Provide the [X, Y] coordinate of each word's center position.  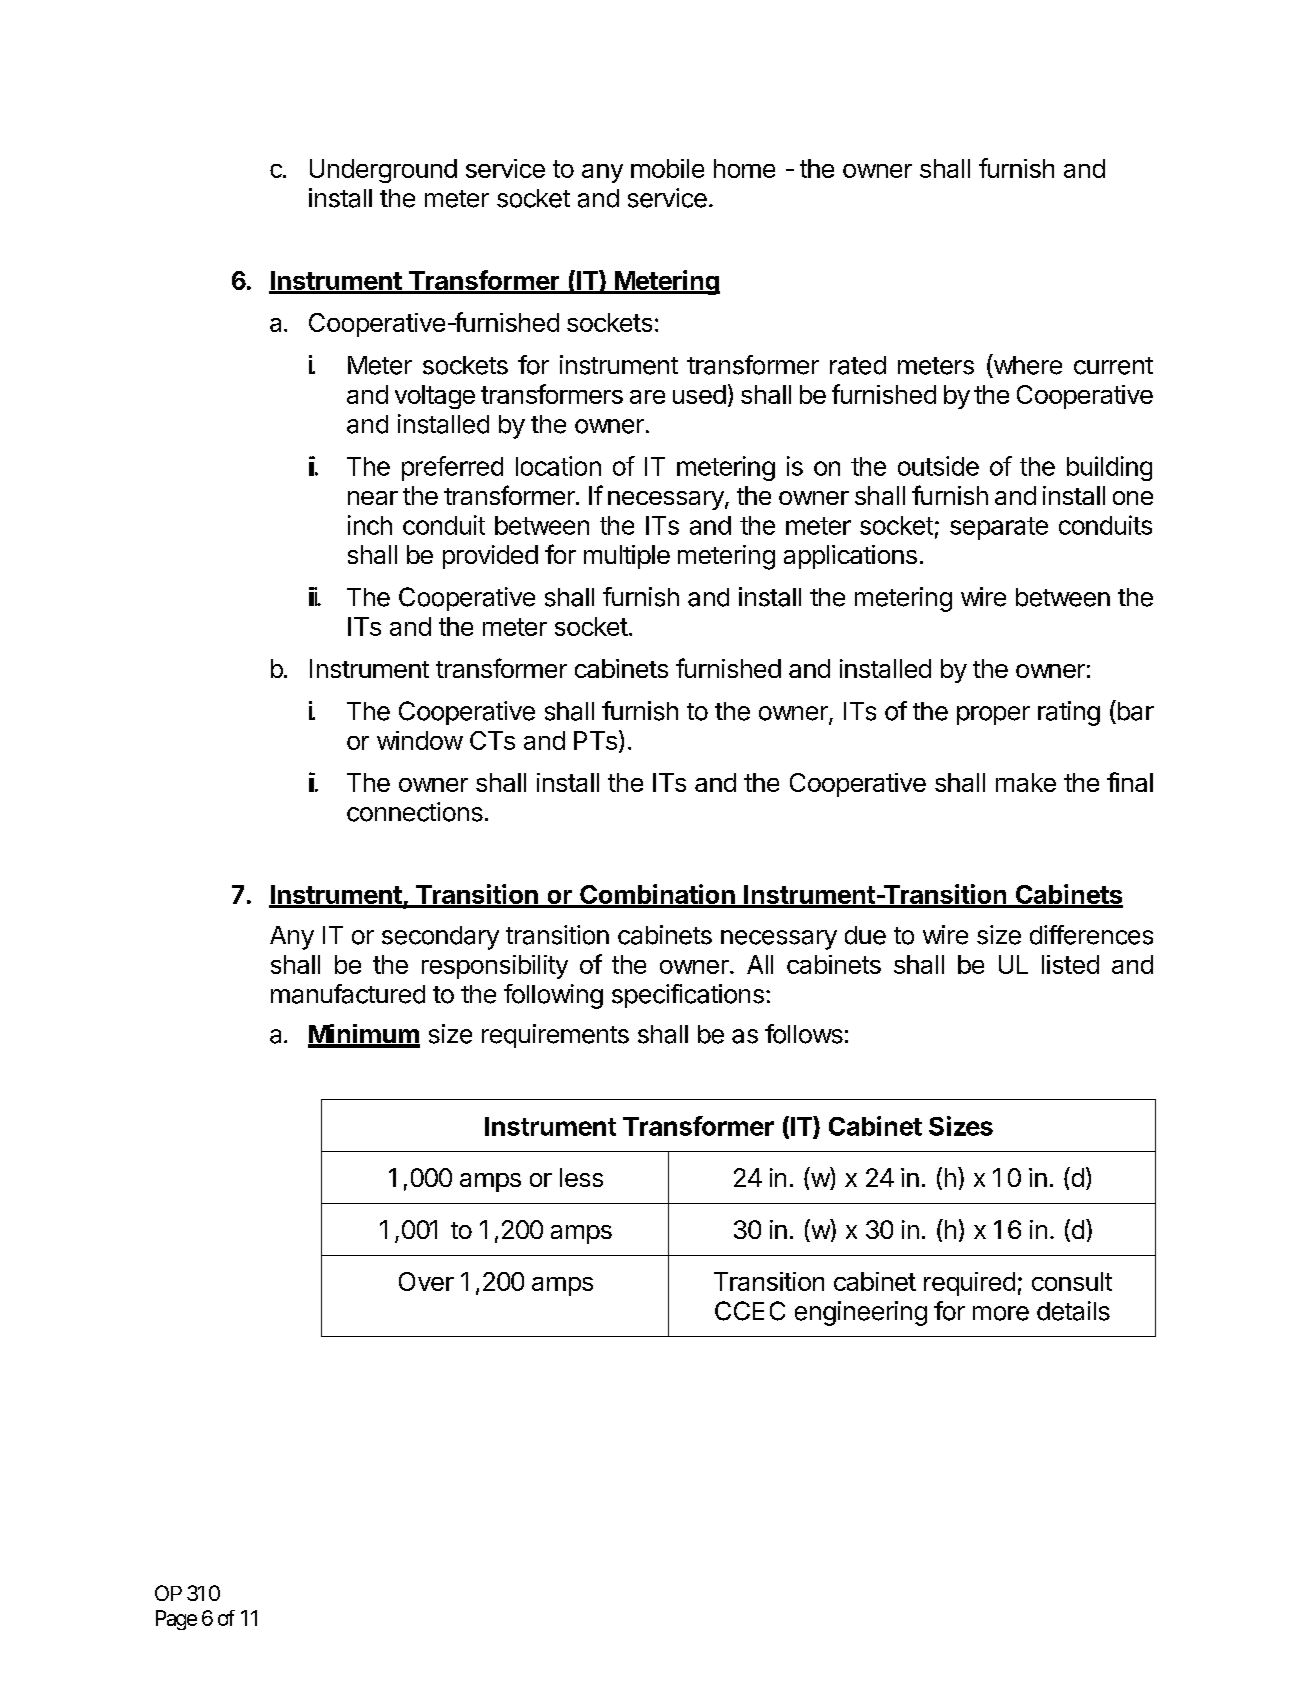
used [699, 394]
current [1113, 366]
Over [426, 1281]
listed [1070, 964]
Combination [657, 895]
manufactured [348, 994]
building [1109, 468]
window [420, 740]
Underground [383, 171]
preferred [452, 468]
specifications [688, 996]
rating [1069, 713]
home [744, 168]
